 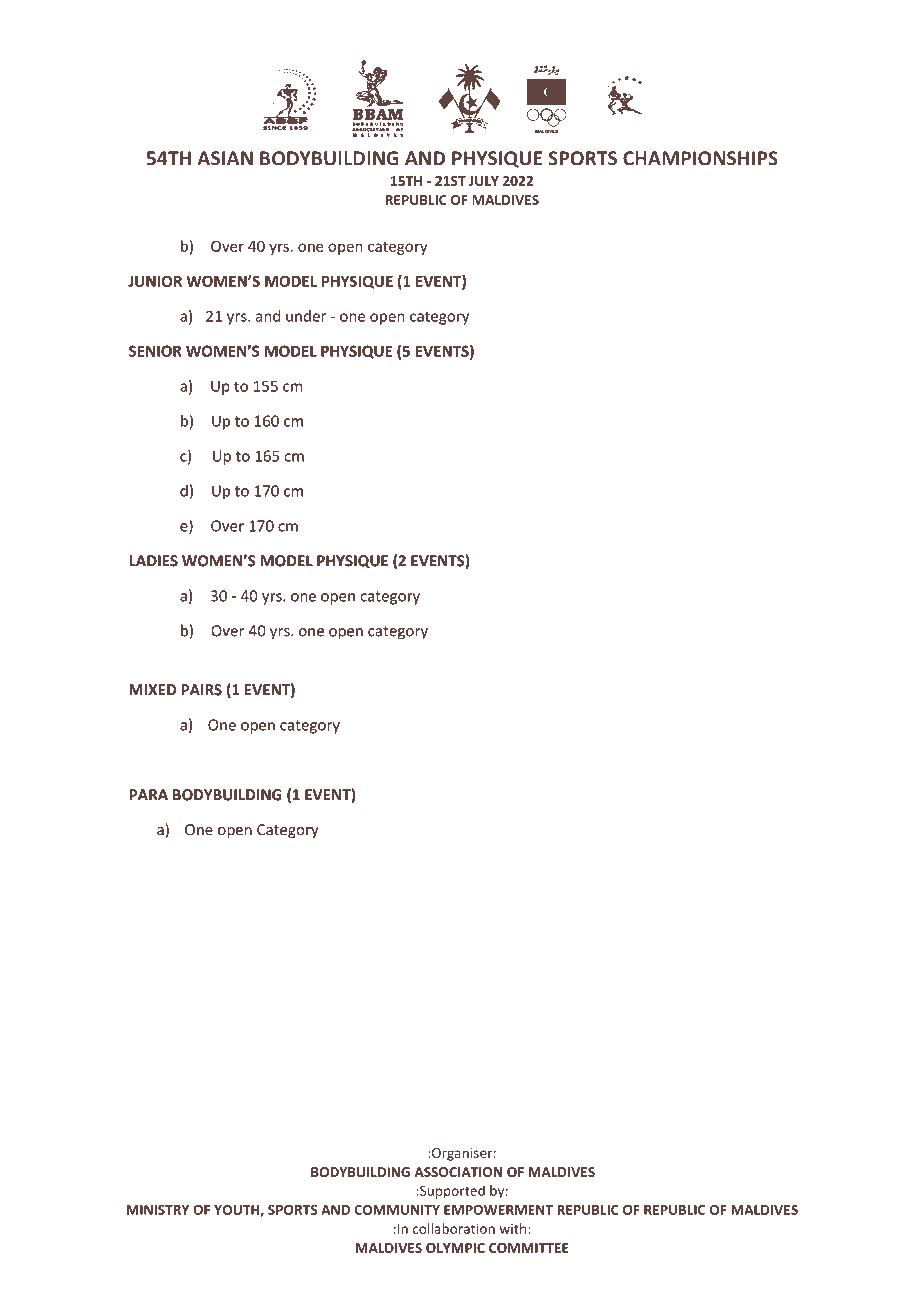 I want to click on MIXED, so click(x=152, y=690).
